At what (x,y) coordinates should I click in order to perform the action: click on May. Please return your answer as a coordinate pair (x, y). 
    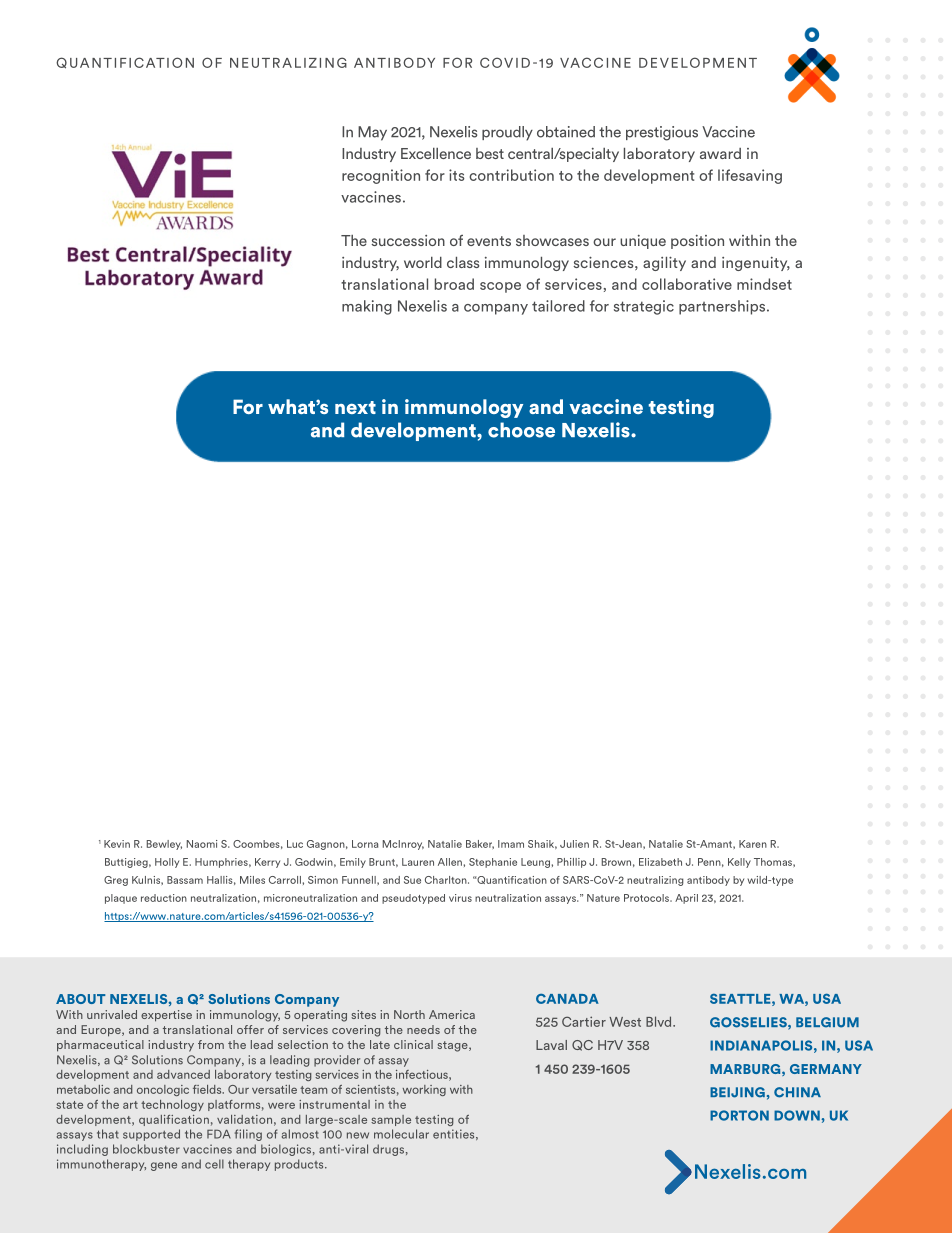
    Looking at the image, I should click on (372, 133).
